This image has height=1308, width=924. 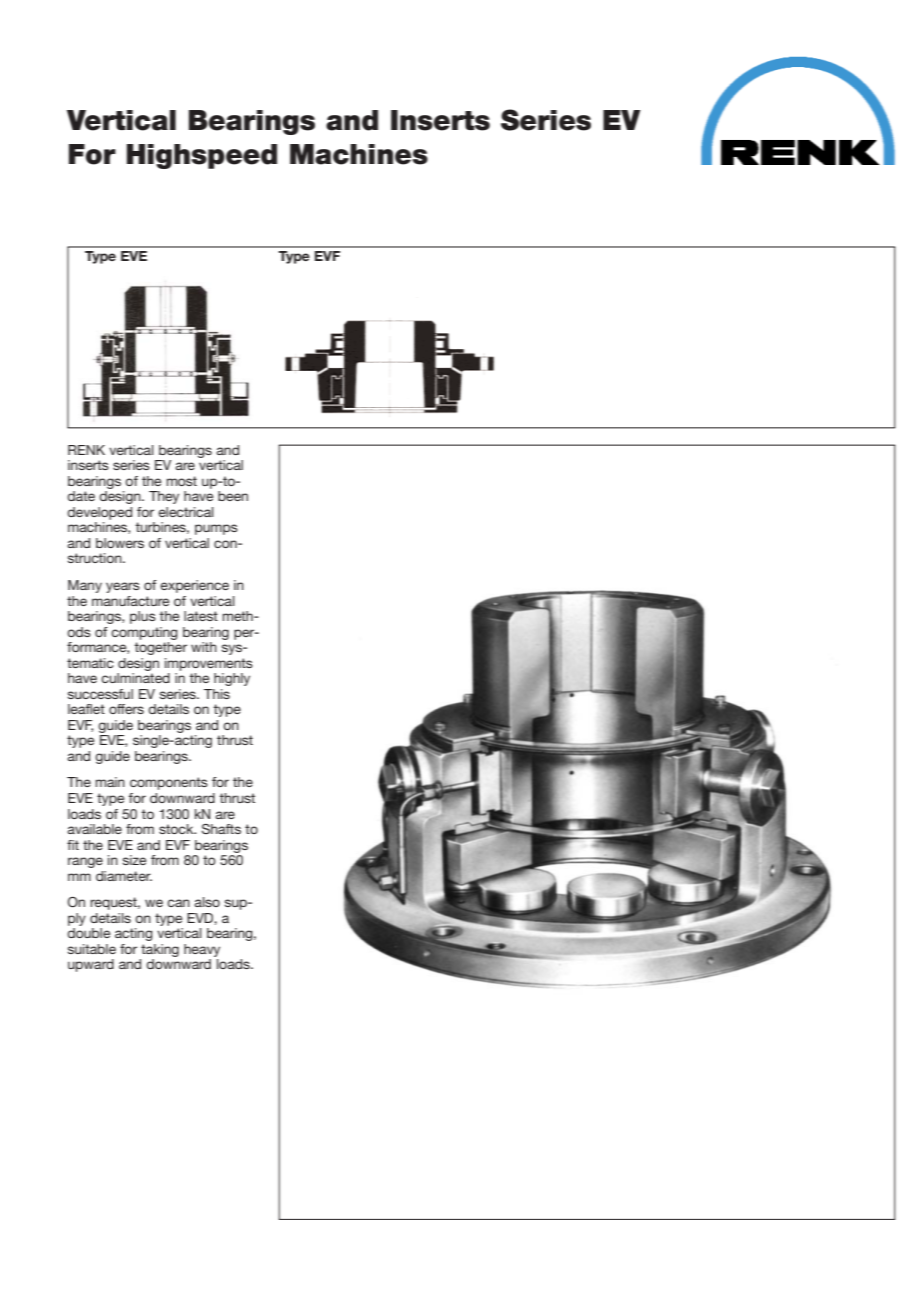 What do you see at coordinates (86, 450) in the image?
I see `RENK` at bounding box center [86, 450].
